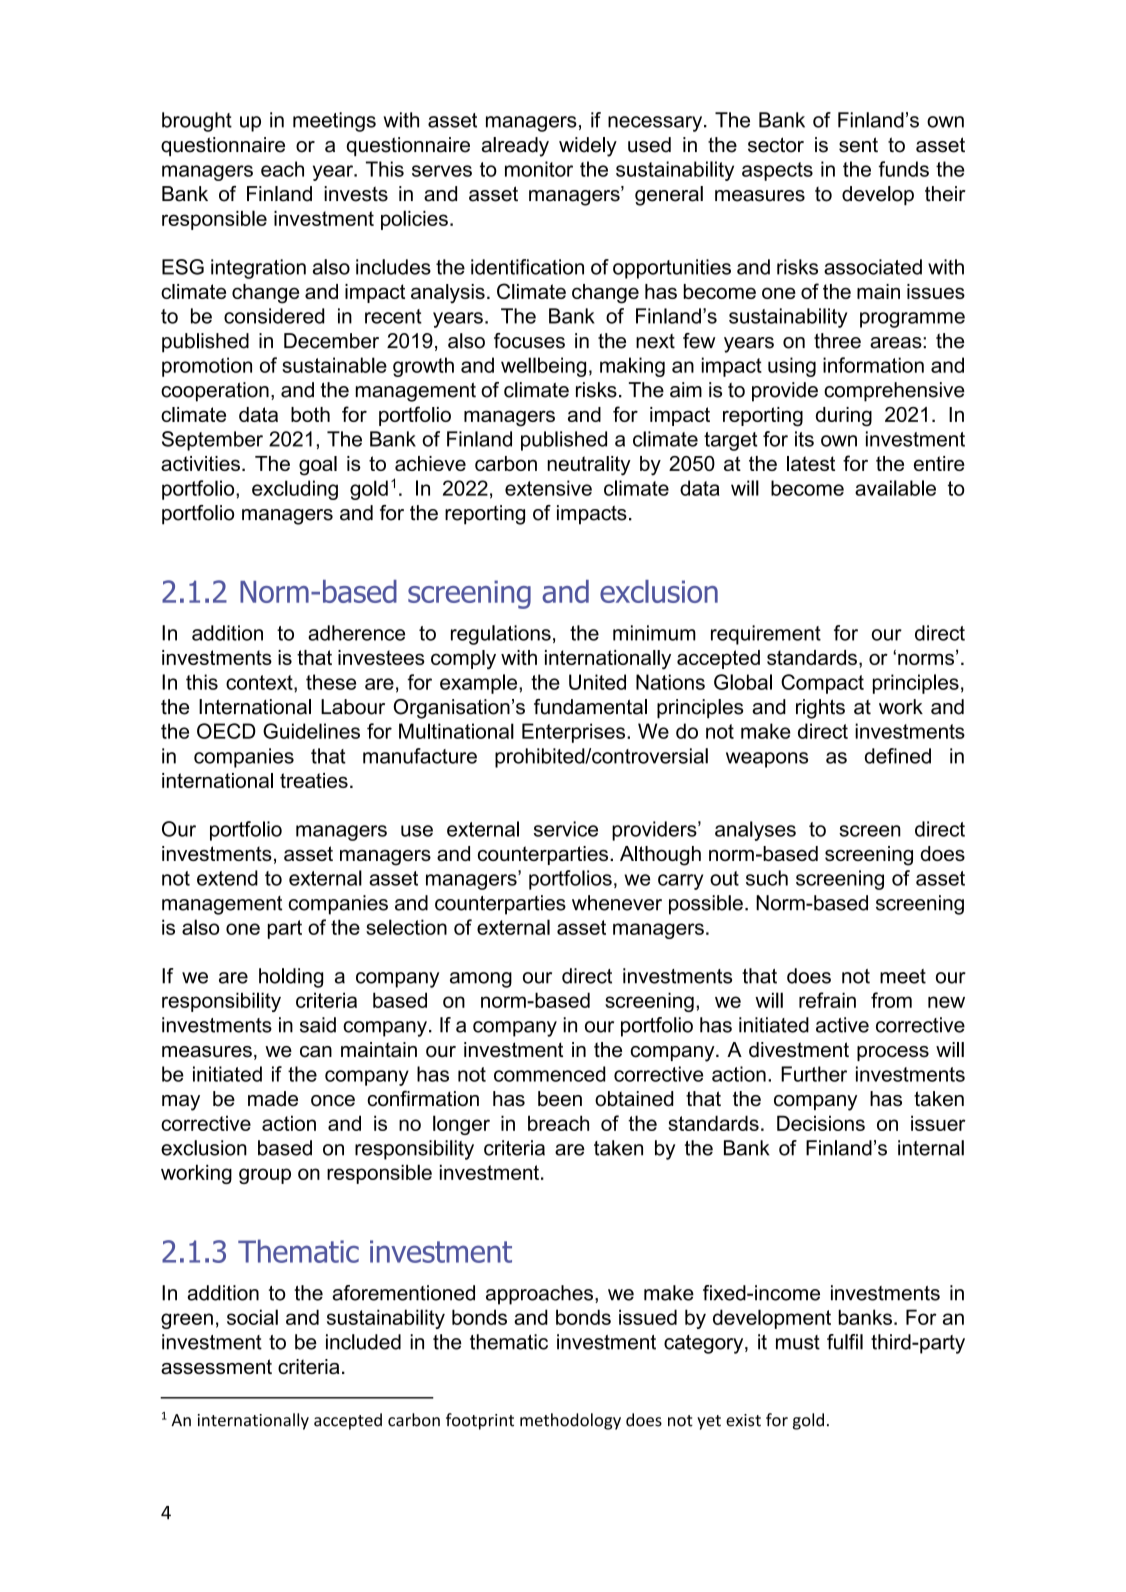 Image resolution: width=1126 pixels, height=1592 pixels. I want to click on monitor, so click(539, 169).
